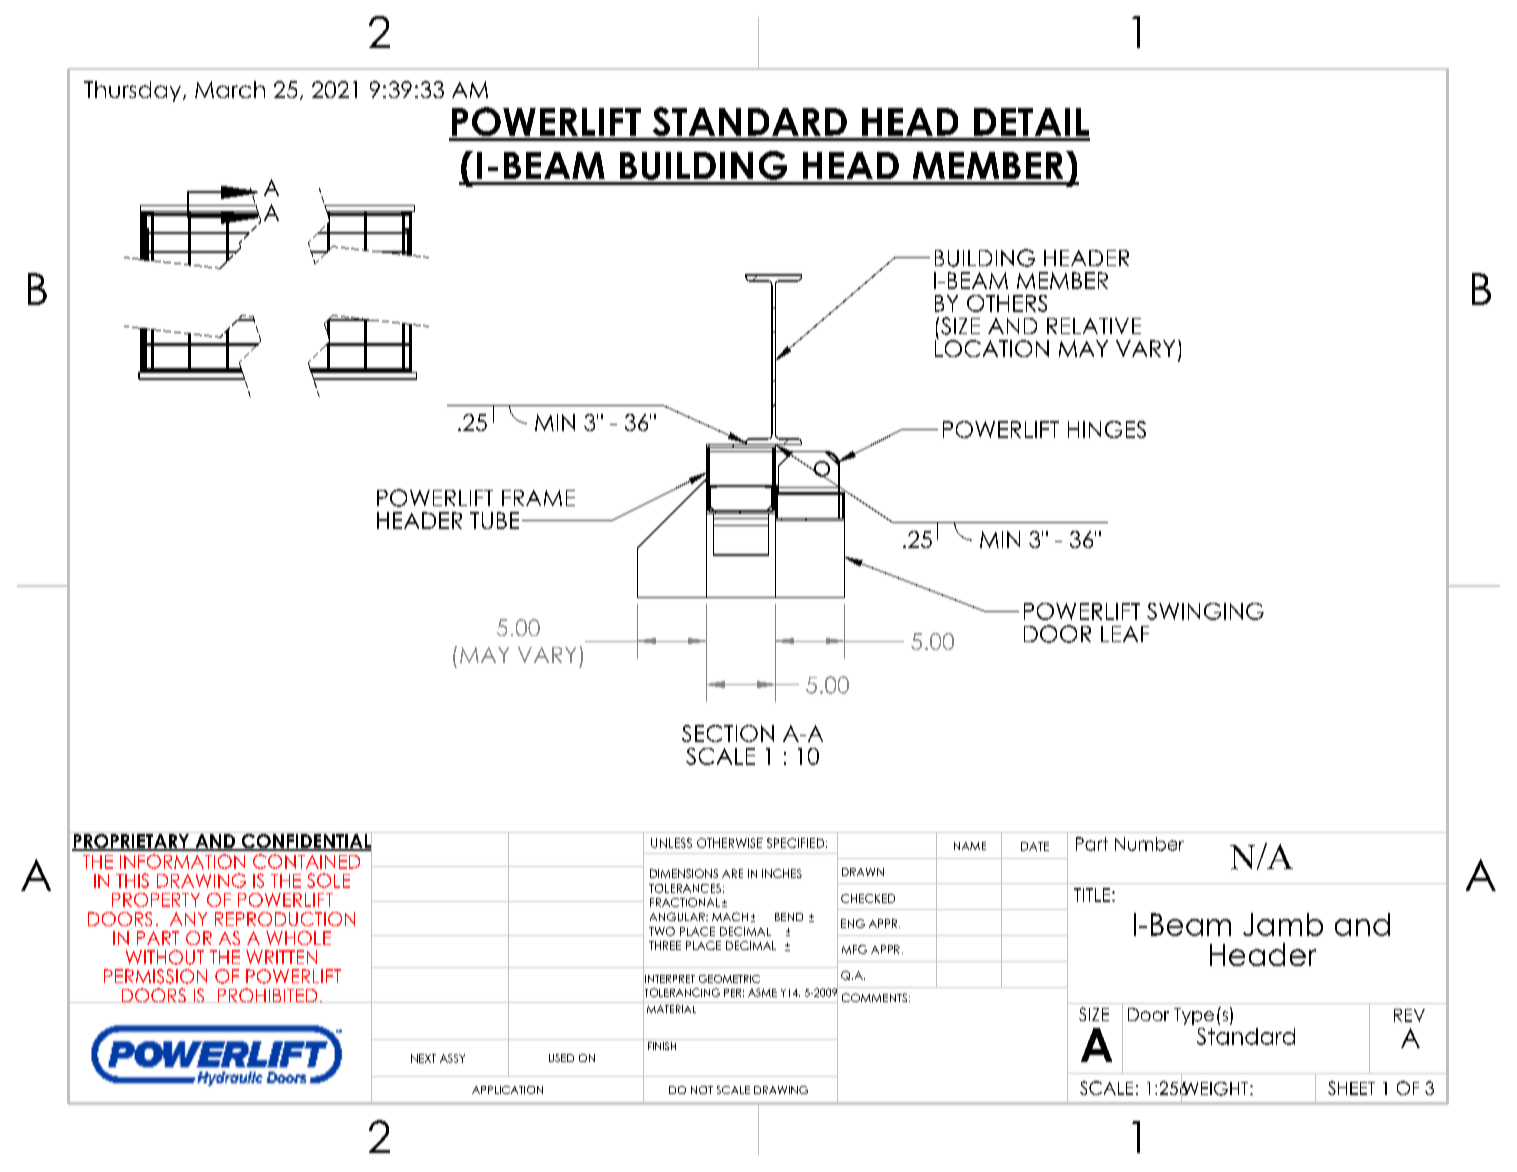 This screenshot has width=1517, height=1172. I want to click on TUBE, so click(494, 520).
